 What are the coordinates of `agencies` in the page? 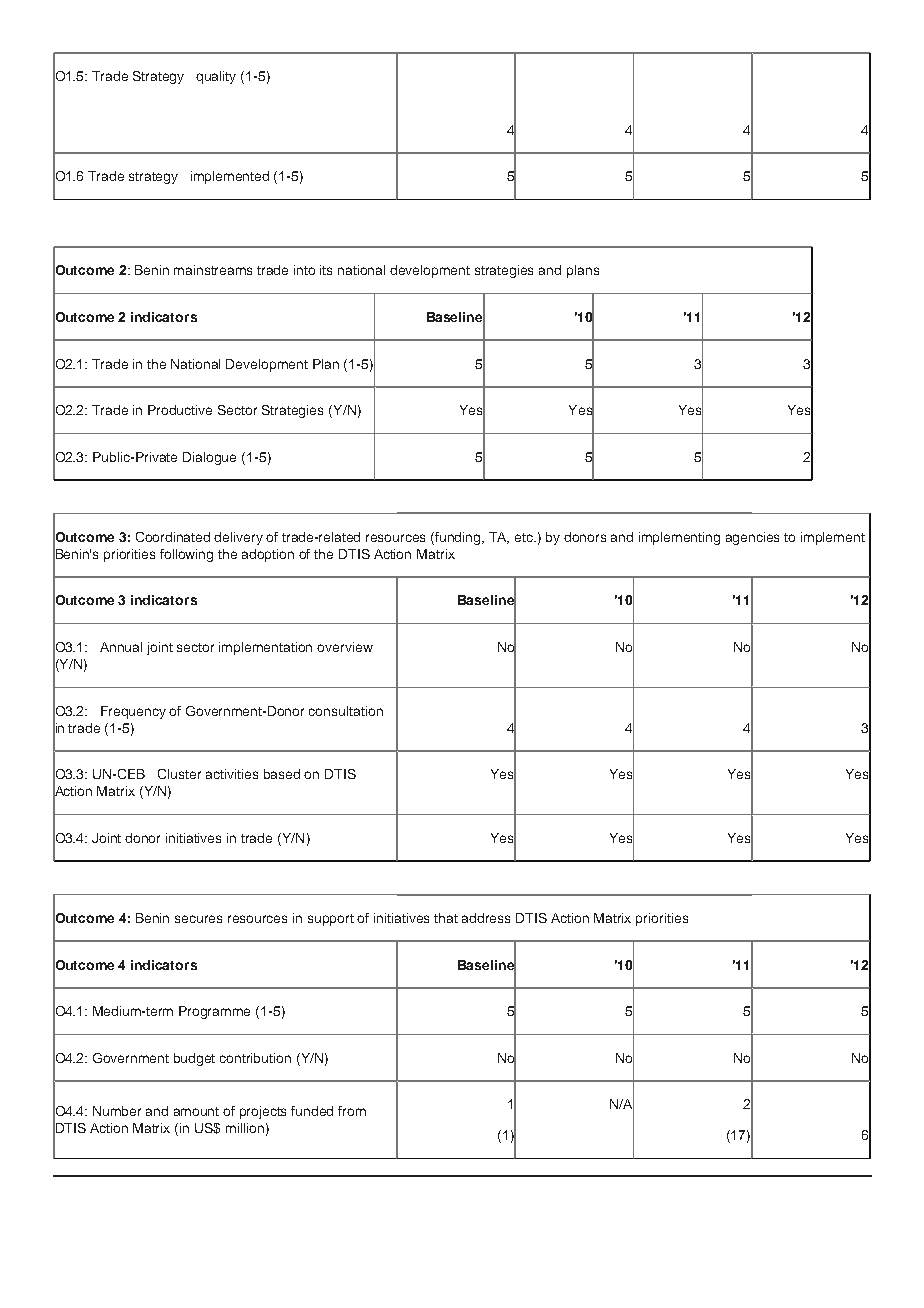 It's located at (752, 538).
